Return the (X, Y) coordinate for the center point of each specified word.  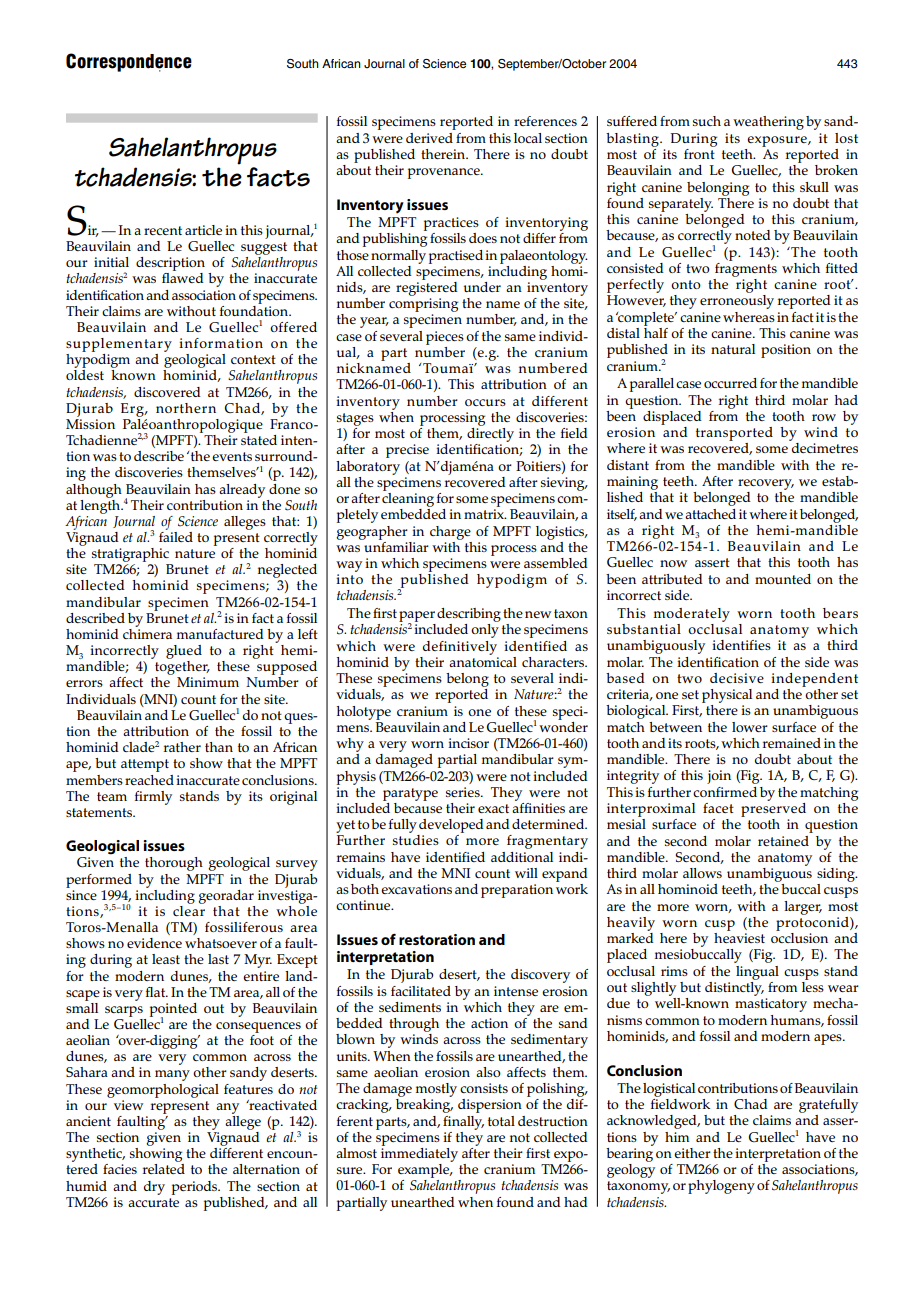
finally (463, 1123)
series (464, 792)
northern (186, 408)
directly (490, 433)
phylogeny (721, 1187)
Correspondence (129, 62)
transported (734, 434)
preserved (773, 808)
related (164, 1169)
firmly (153, 798)
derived (429, 138)
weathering (768, 123)
